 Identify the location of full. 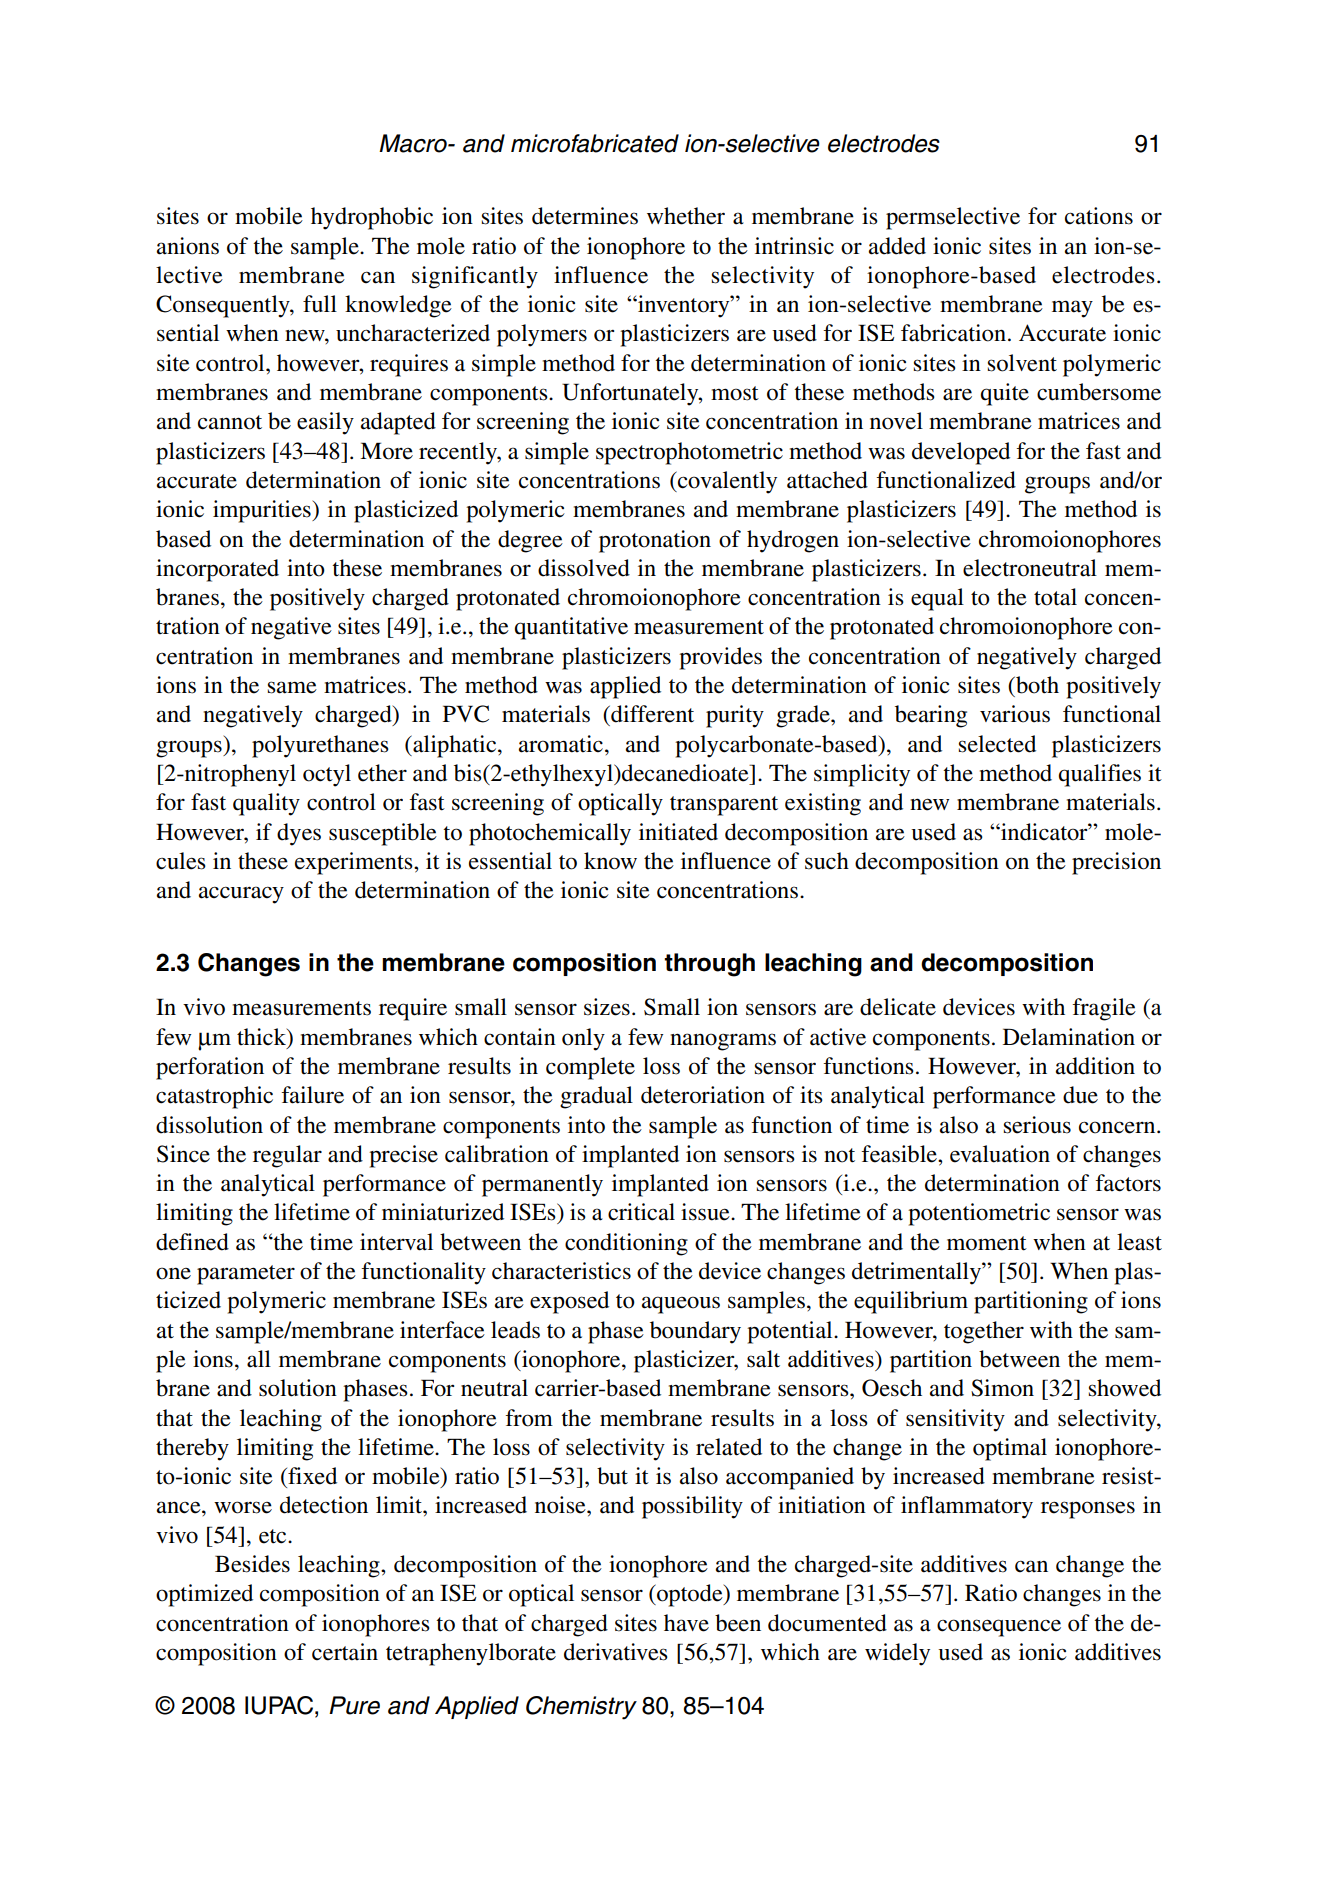
(320, 304).
